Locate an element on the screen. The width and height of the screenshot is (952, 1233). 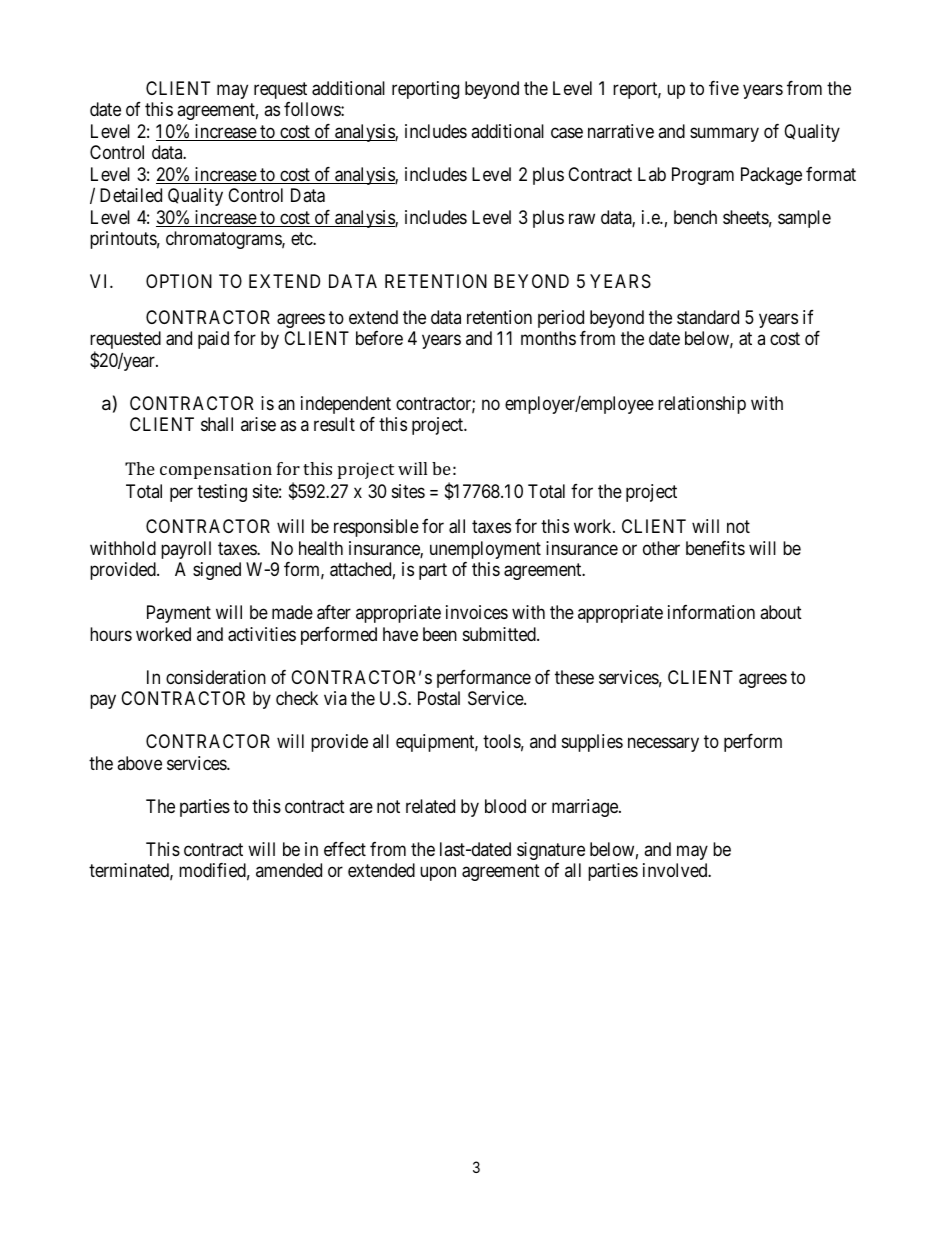
amended is located at coordinates (289, 870).
